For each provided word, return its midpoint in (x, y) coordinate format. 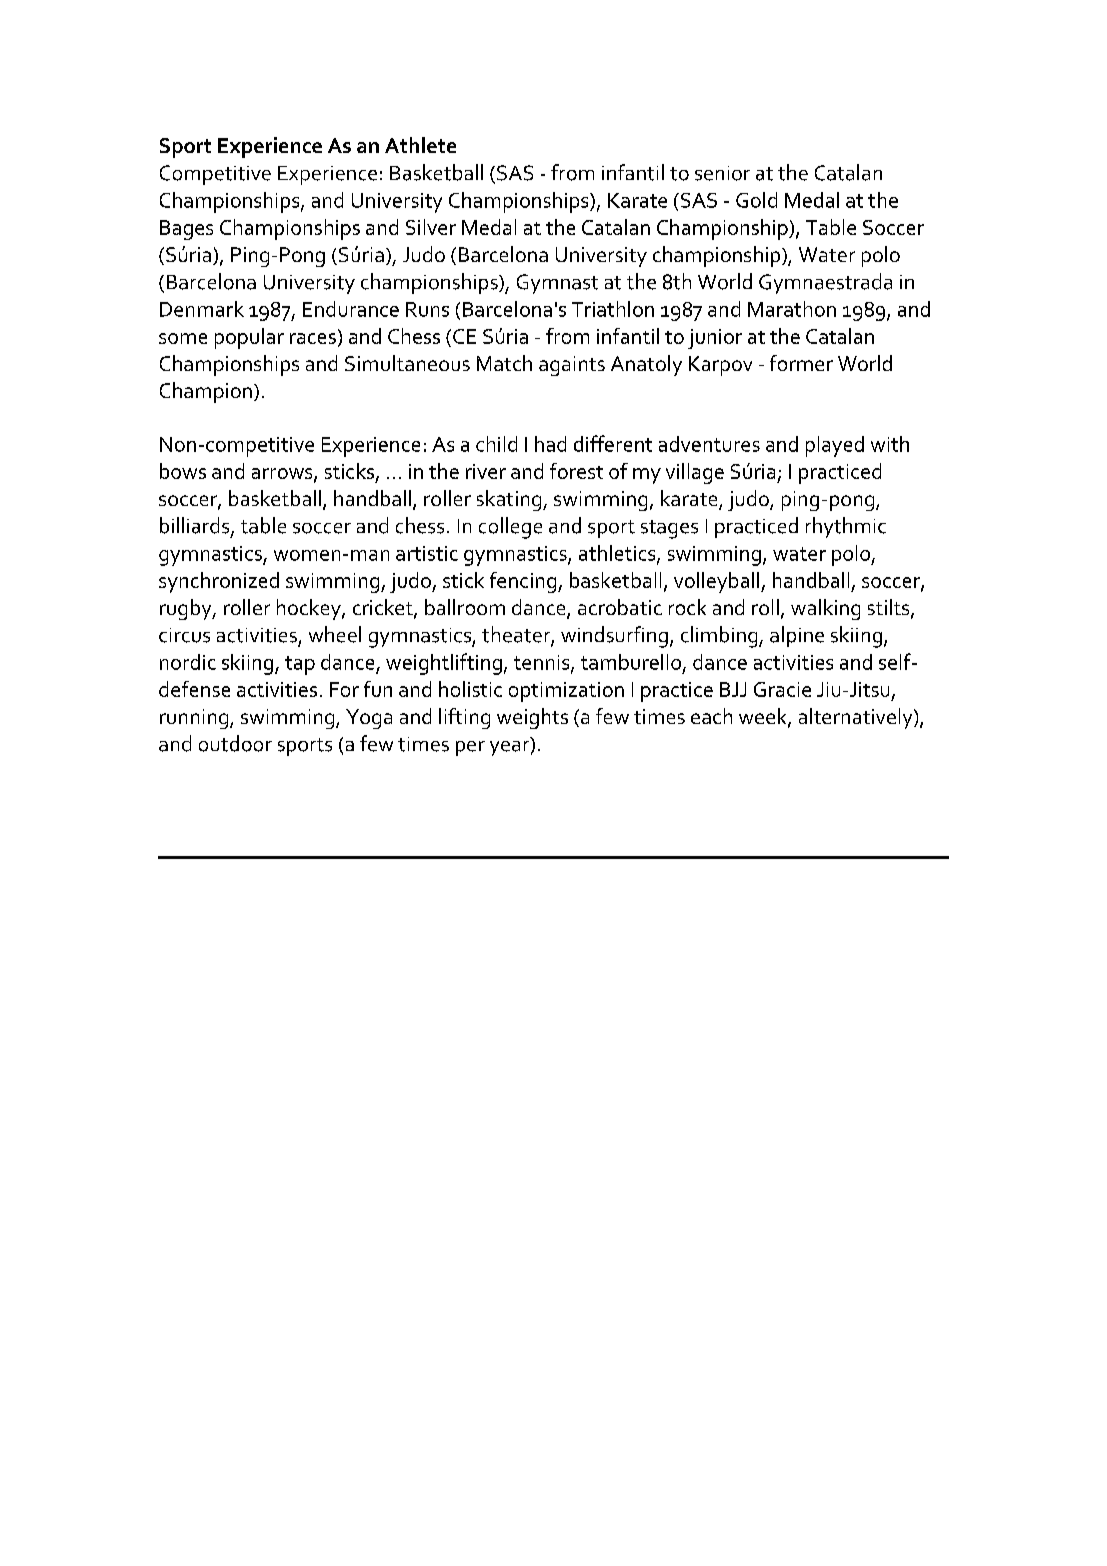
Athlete (420, 145)
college (510, 528)
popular (249, 338)
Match (504, 363)
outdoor (235, 743)
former (801, 363)
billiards (196, 526)
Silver (431, 227)
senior (722, 173)
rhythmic (846, 527)
